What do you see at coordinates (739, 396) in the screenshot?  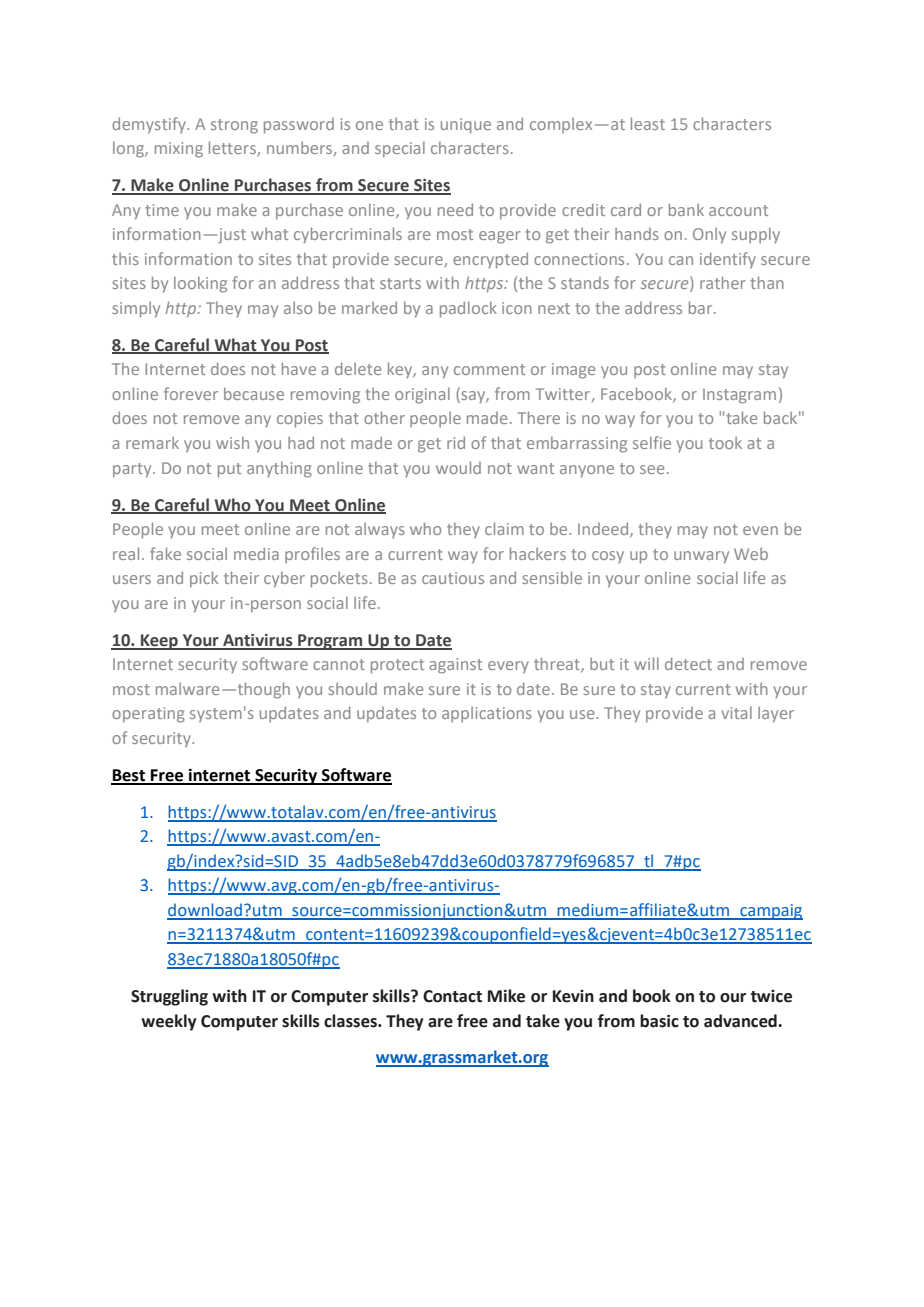 I see `Instagram` at bounding box center [739, 396].
